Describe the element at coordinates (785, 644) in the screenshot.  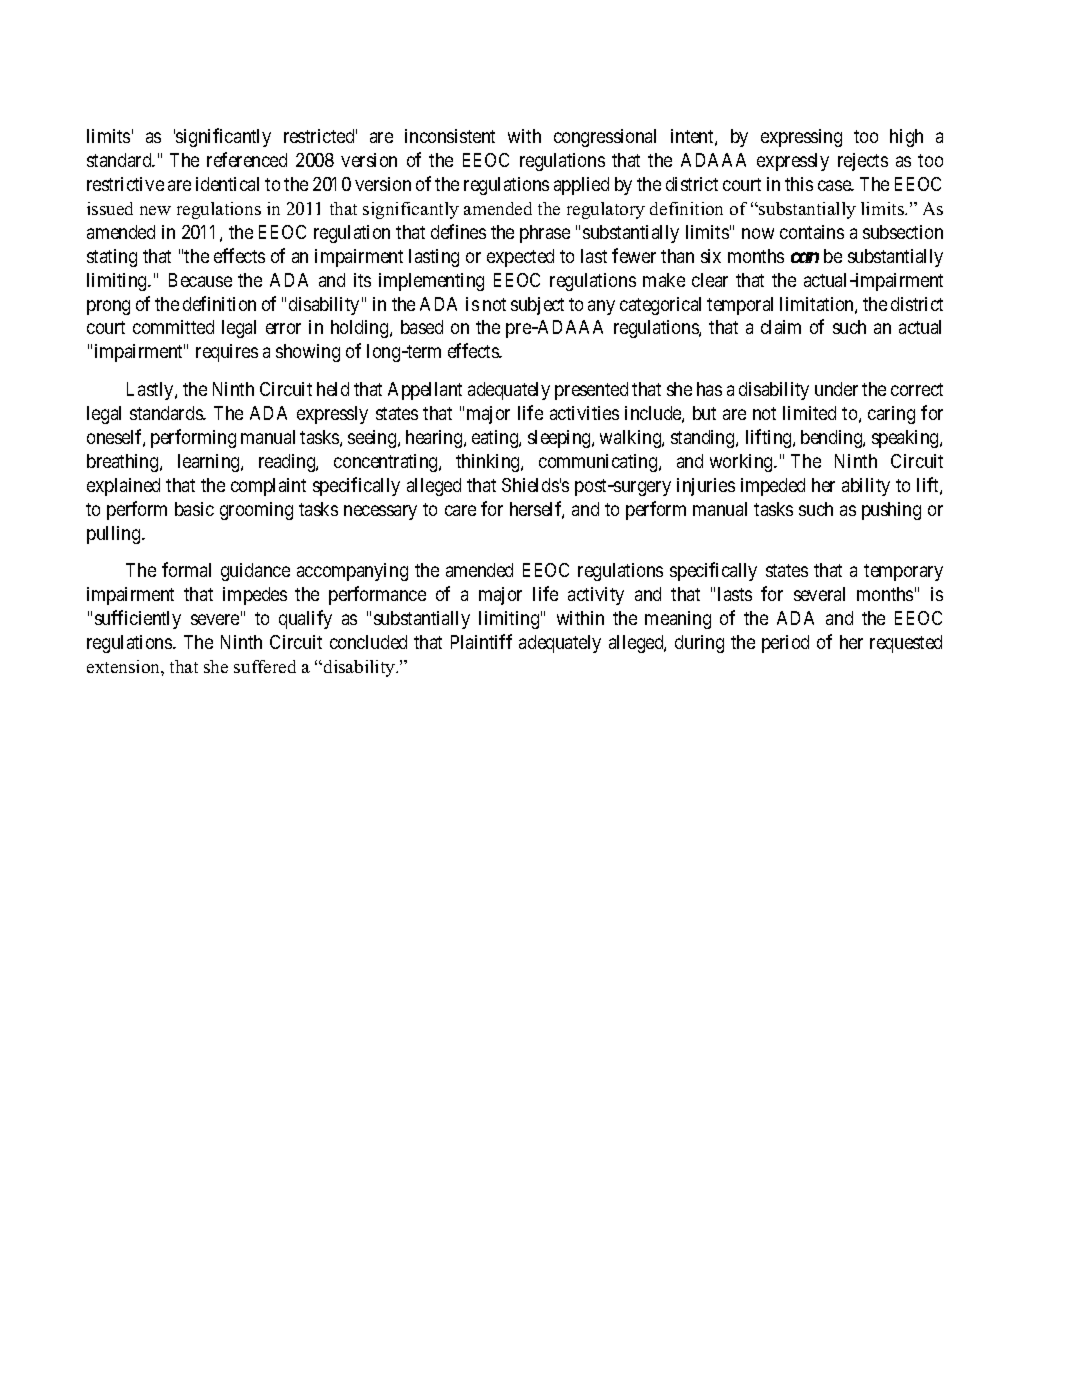
I see `period` at that location.
